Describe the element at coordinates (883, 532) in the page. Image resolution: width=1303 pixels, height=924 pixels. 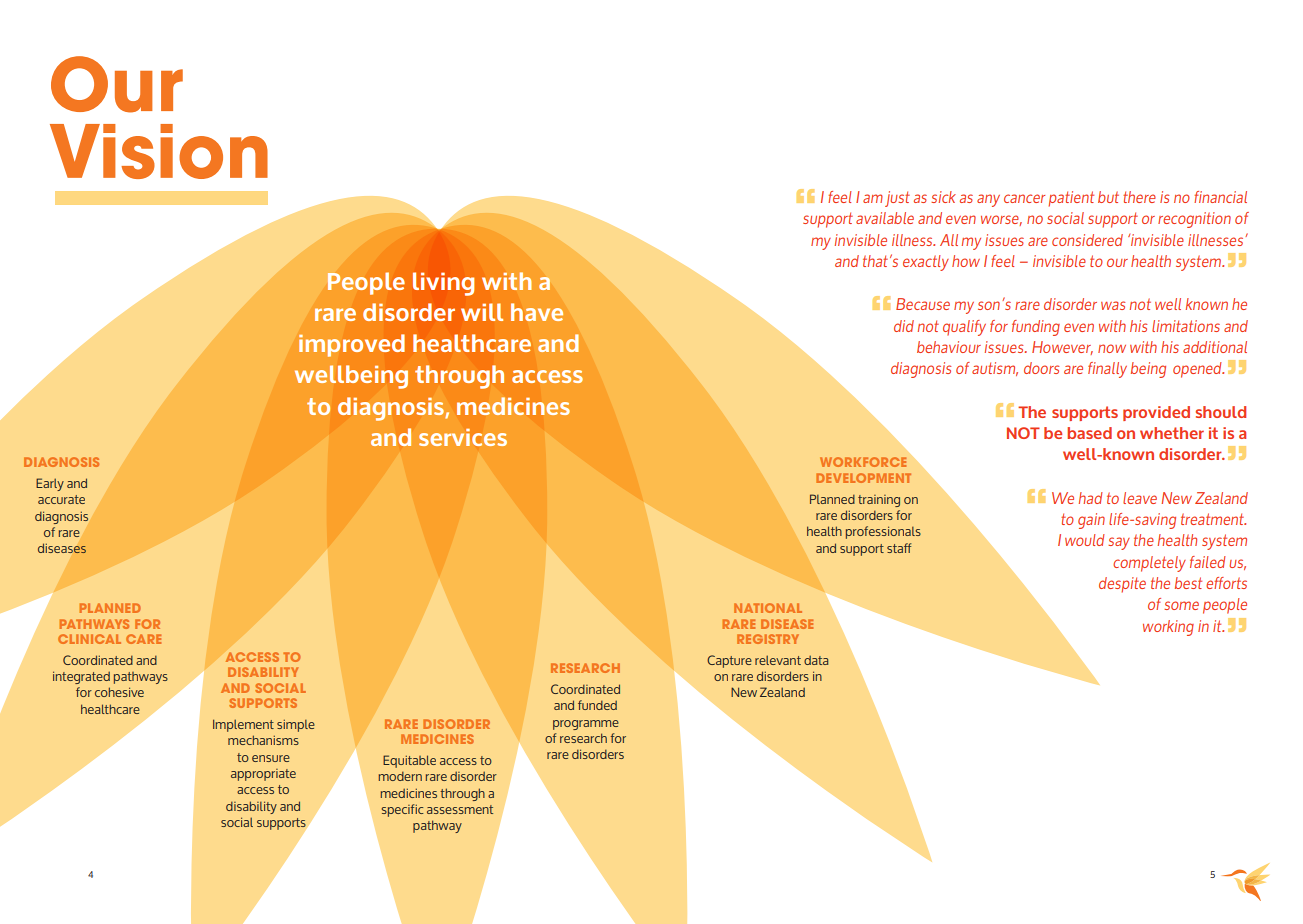
I see `professionals` at that location.
